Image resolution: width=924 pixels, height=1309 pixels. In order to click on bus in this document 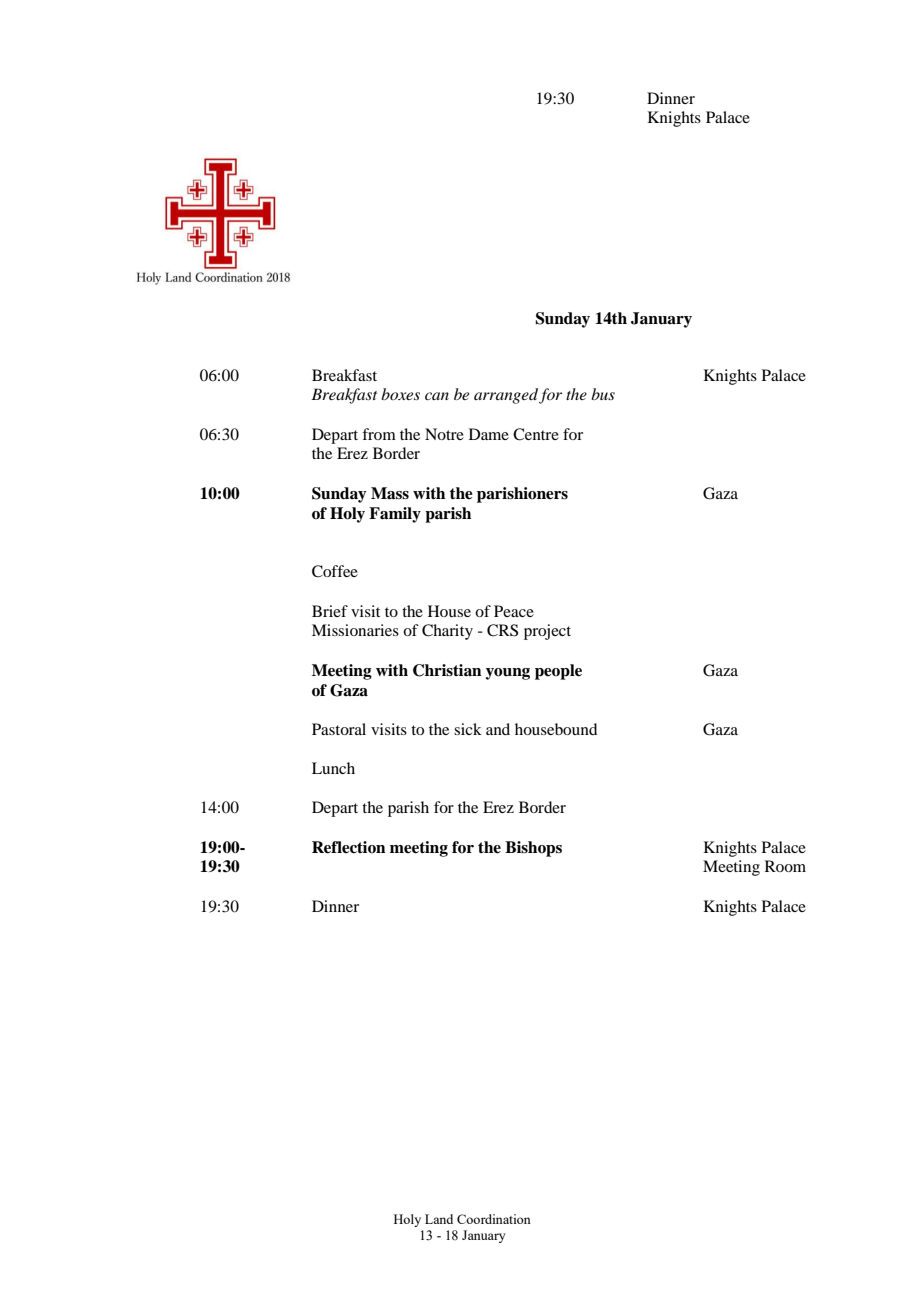, I will do `click(603, 394)`.
